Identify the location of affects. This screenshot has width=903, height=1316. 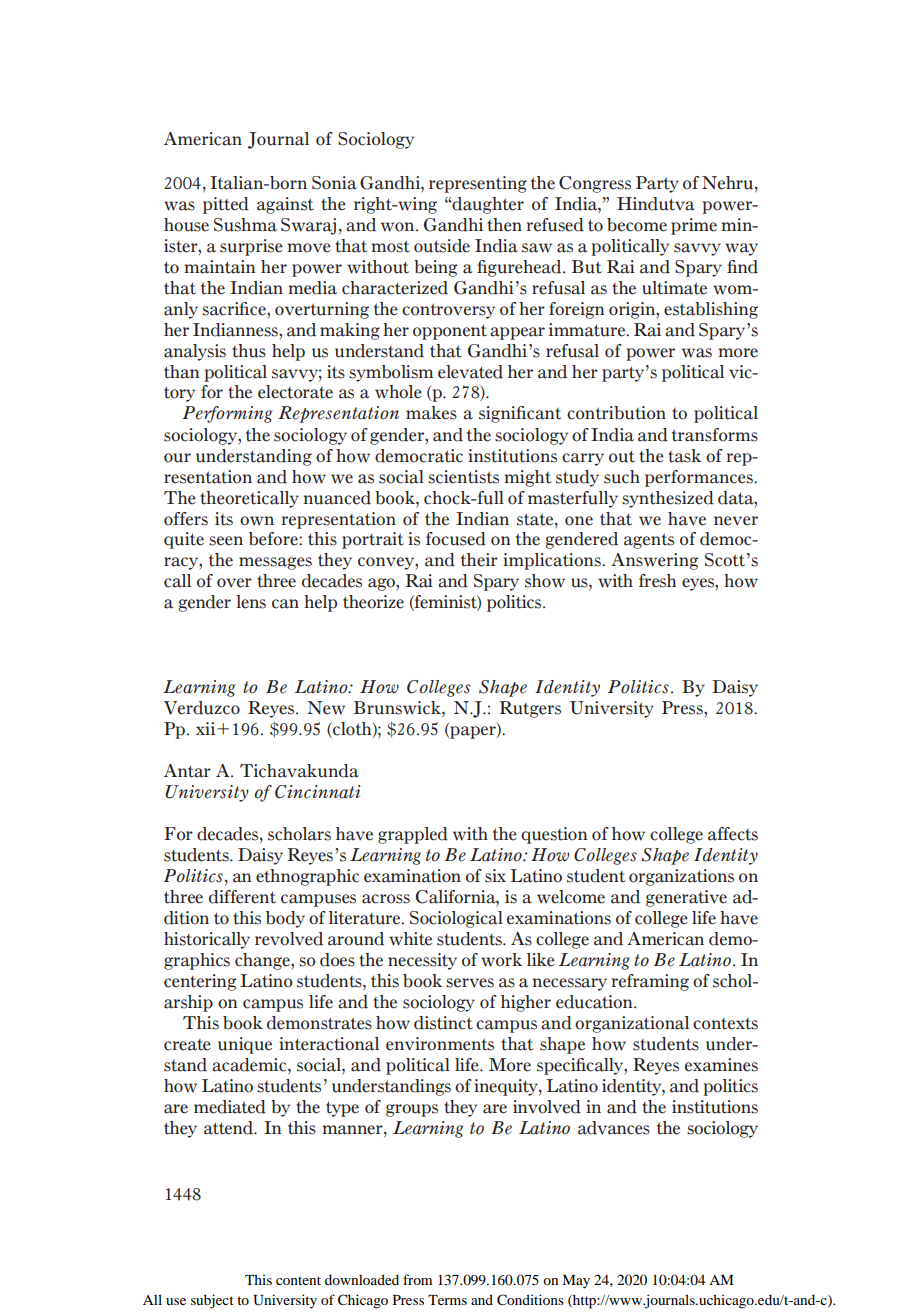
(733, 834).
